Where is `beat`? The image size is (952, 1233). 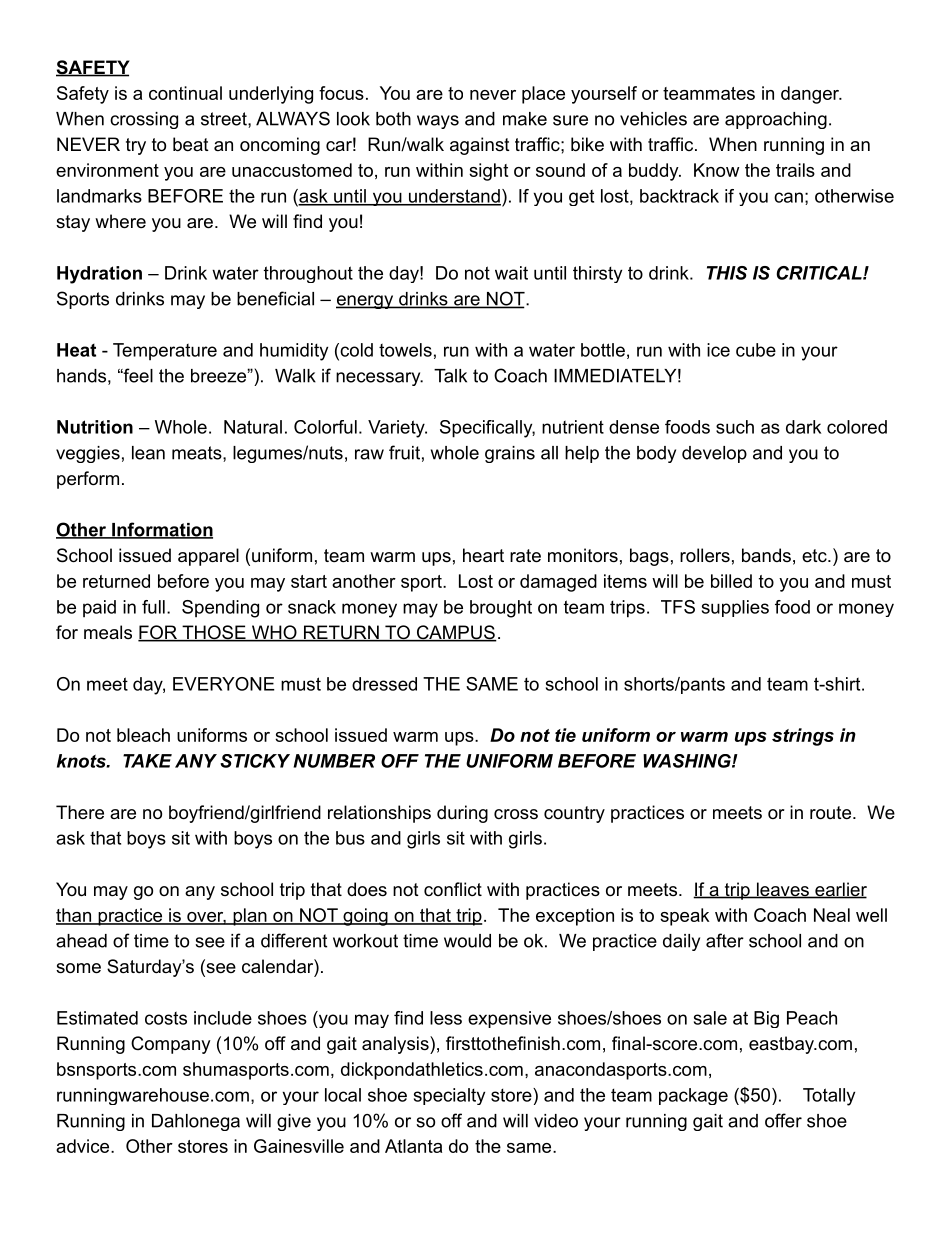 beat is located at coordinates (191, 144).
